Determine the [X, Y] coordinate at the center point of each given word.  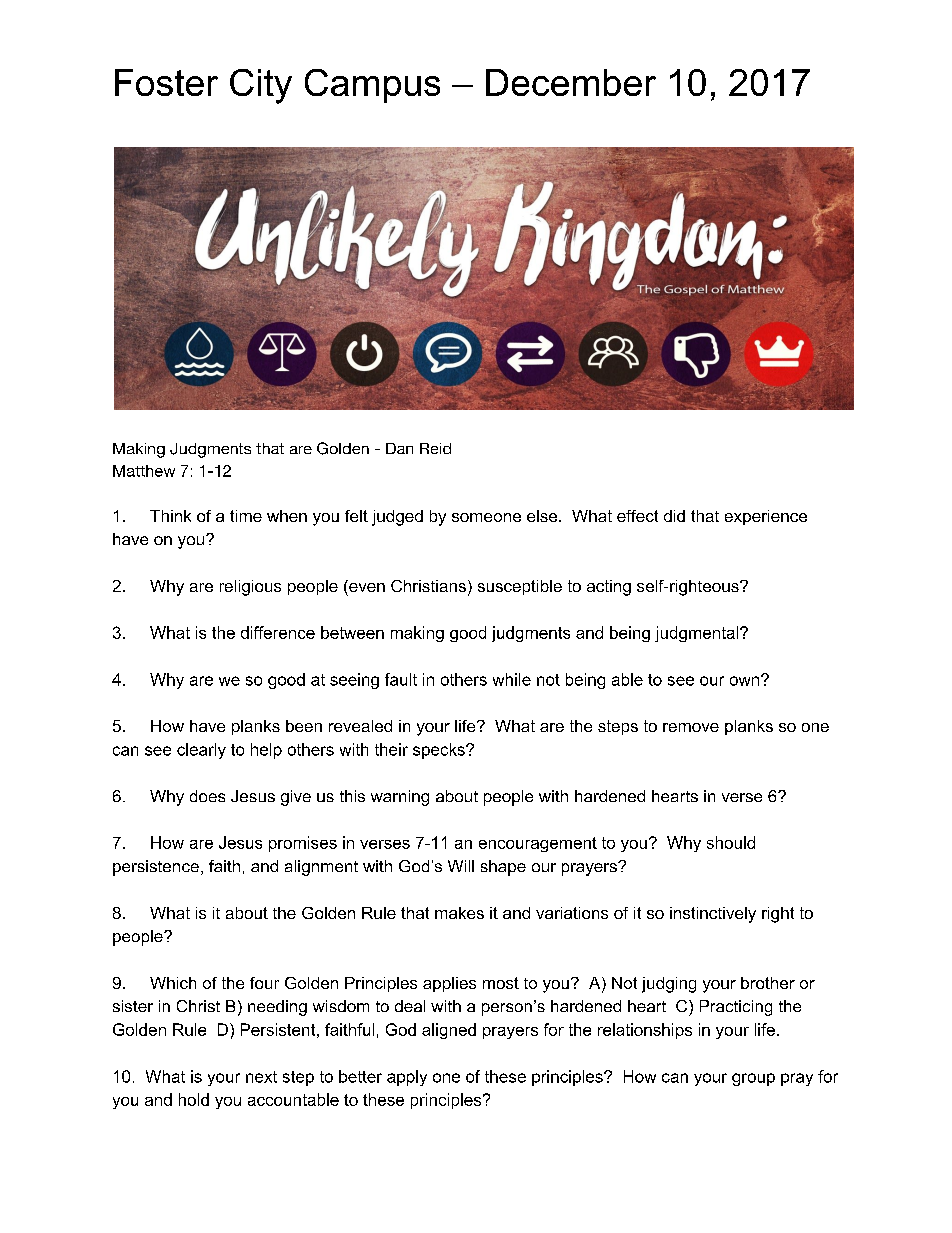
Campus [372, 86]
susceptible [520, 587]
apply [407, 1078]
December [571, 82]
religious [250, 588]
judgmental [698, 634]
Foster [166, 82]
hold [194, 1099]
